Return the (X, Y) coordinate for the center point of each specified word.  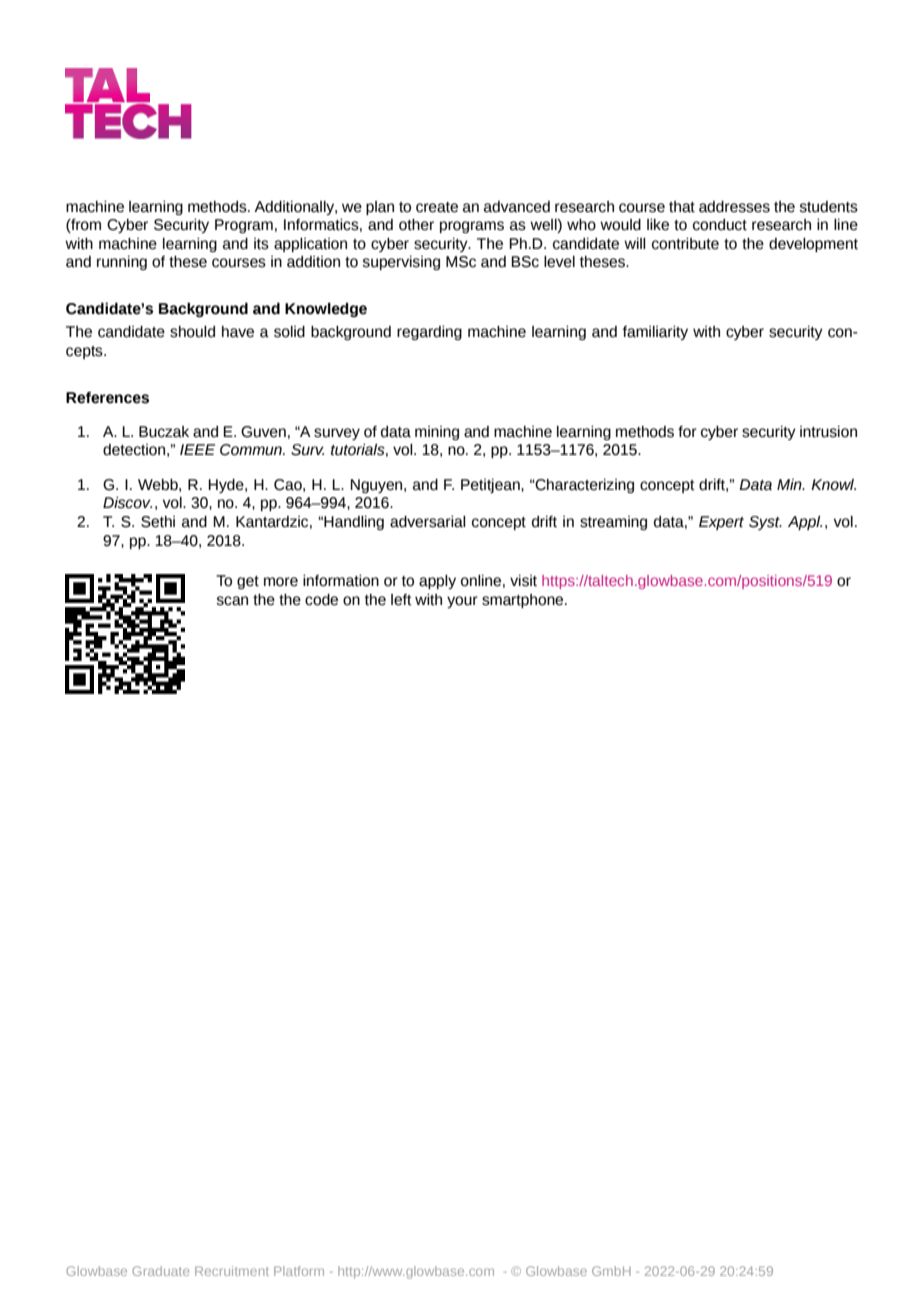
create (437, 207)
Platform (299, 1271)
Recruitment (232, 1271)
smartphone (524, 601)
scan (232, 601)
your (462, 602)
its (261, 244)
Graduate (160, 1271)
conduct (720, 225)
